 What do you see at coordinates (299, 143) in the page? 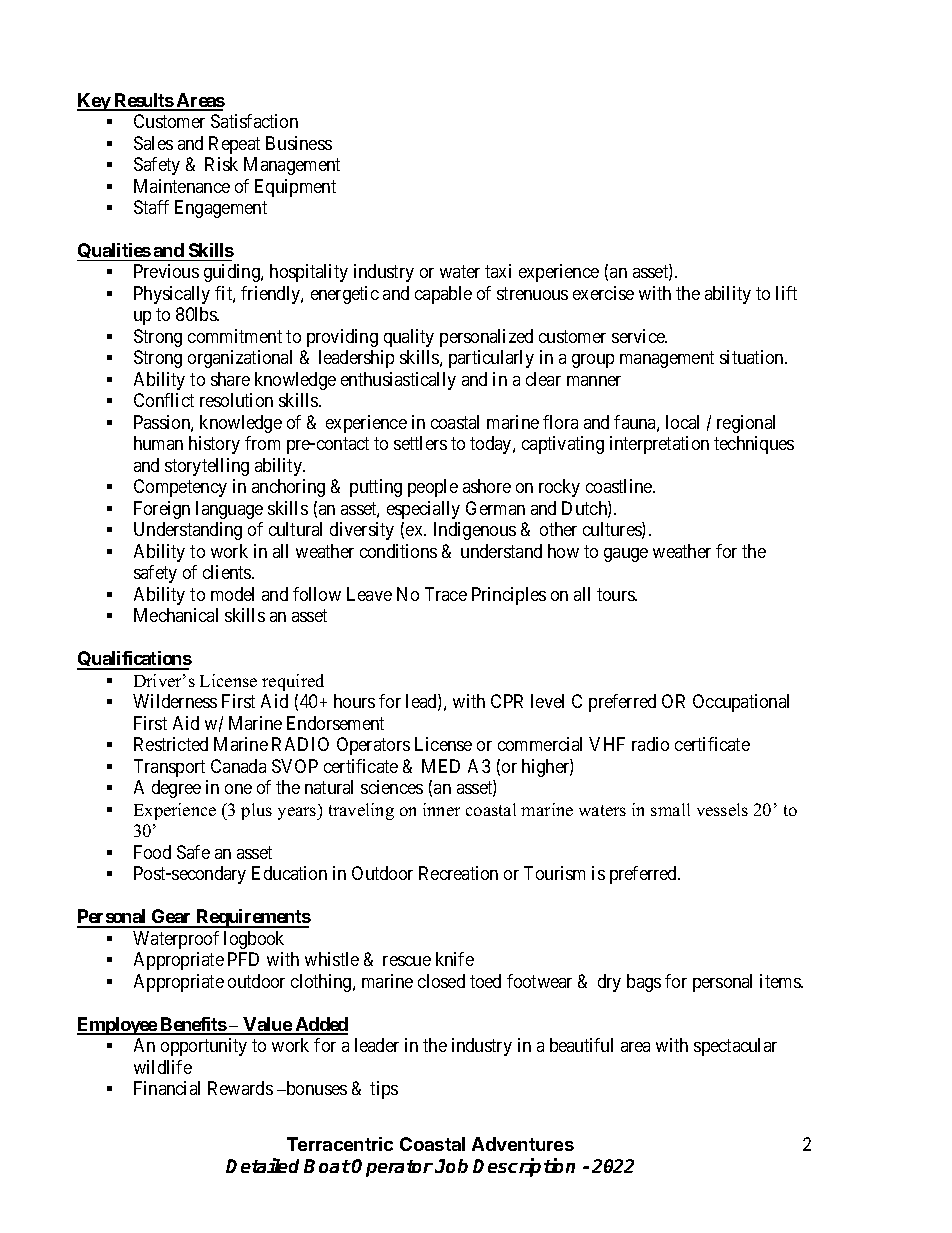
I see `Business` at bounding box center [299, 143].
